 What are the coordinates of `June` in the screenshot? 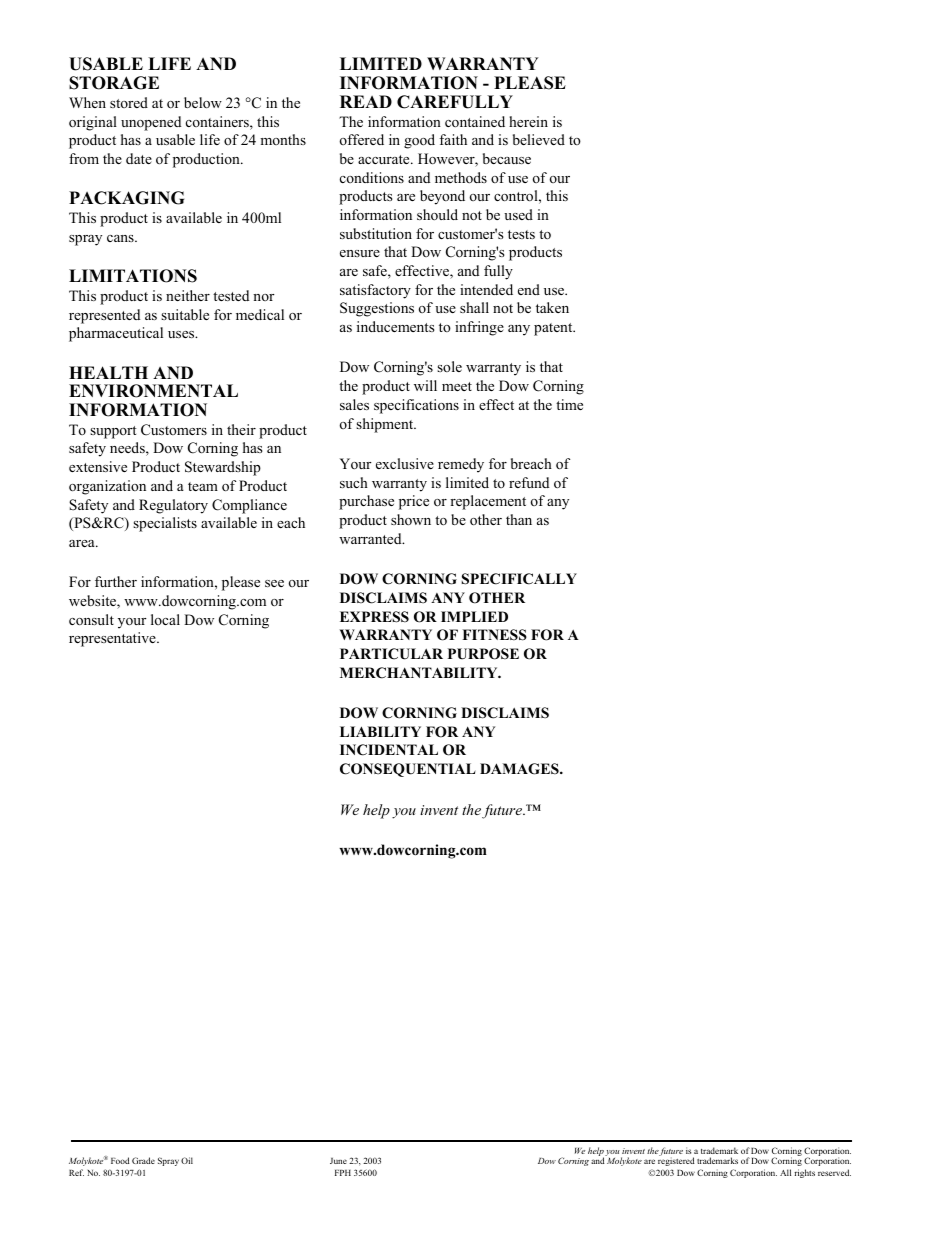 It's located at (338, 1161).
